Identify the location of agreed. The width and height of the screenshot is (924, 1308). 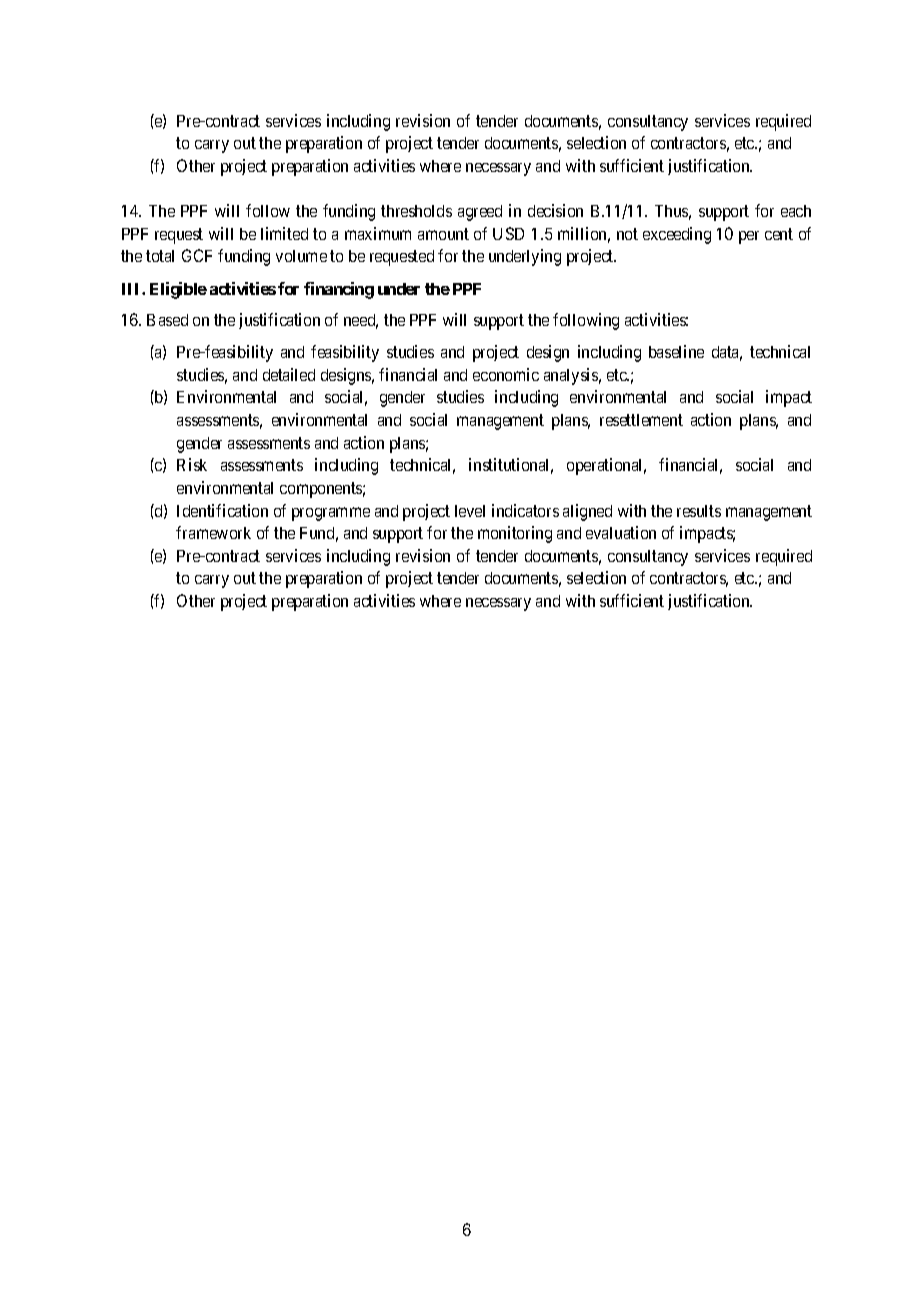
(480, 213).
